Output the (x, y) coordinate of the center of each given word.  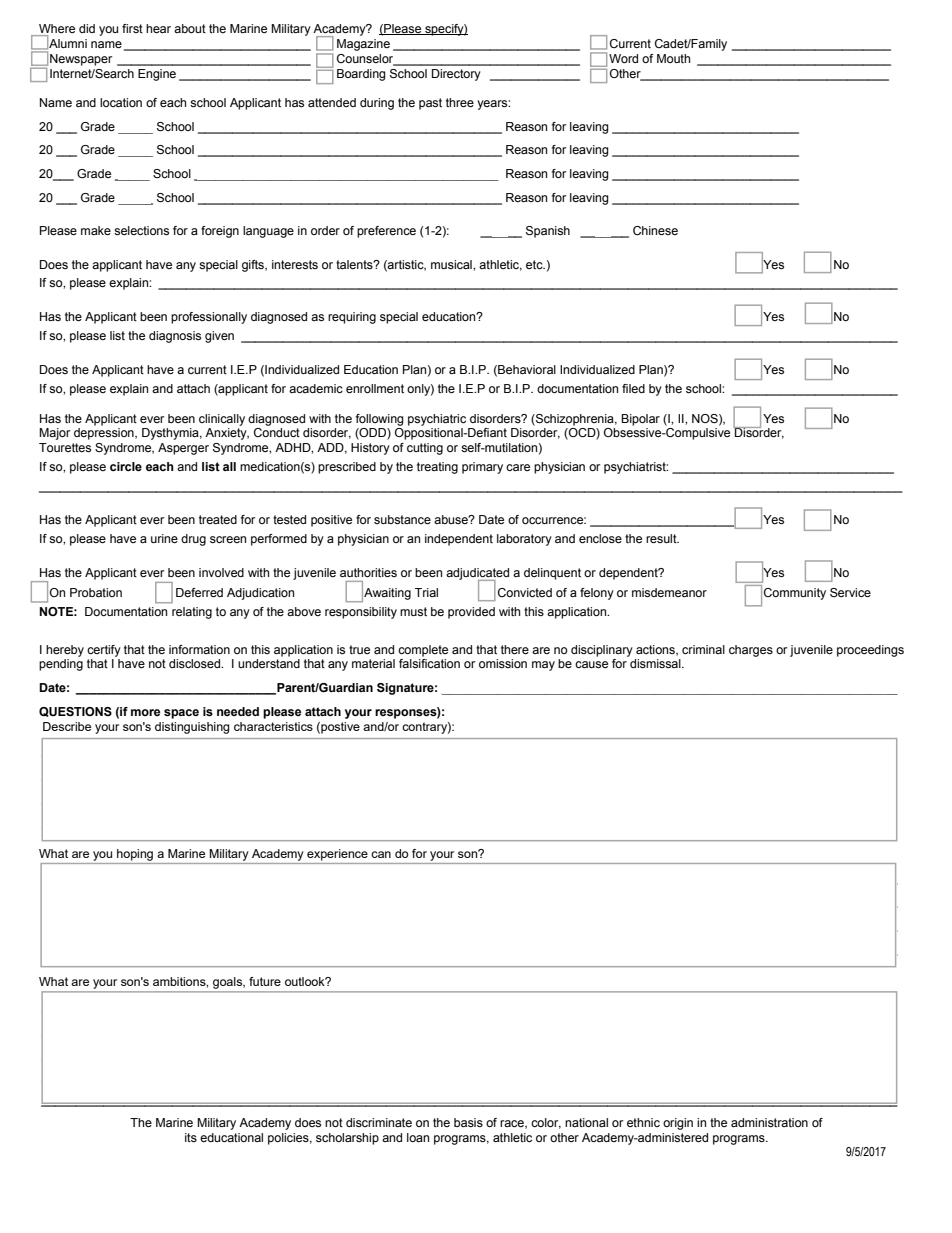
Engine (157, 75)
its (191, 1137)
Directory (456, 75)
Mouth (673, 58)
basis (468, 1122)
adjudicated (477, 575)
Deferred (199, 592)
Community (795, 594)
